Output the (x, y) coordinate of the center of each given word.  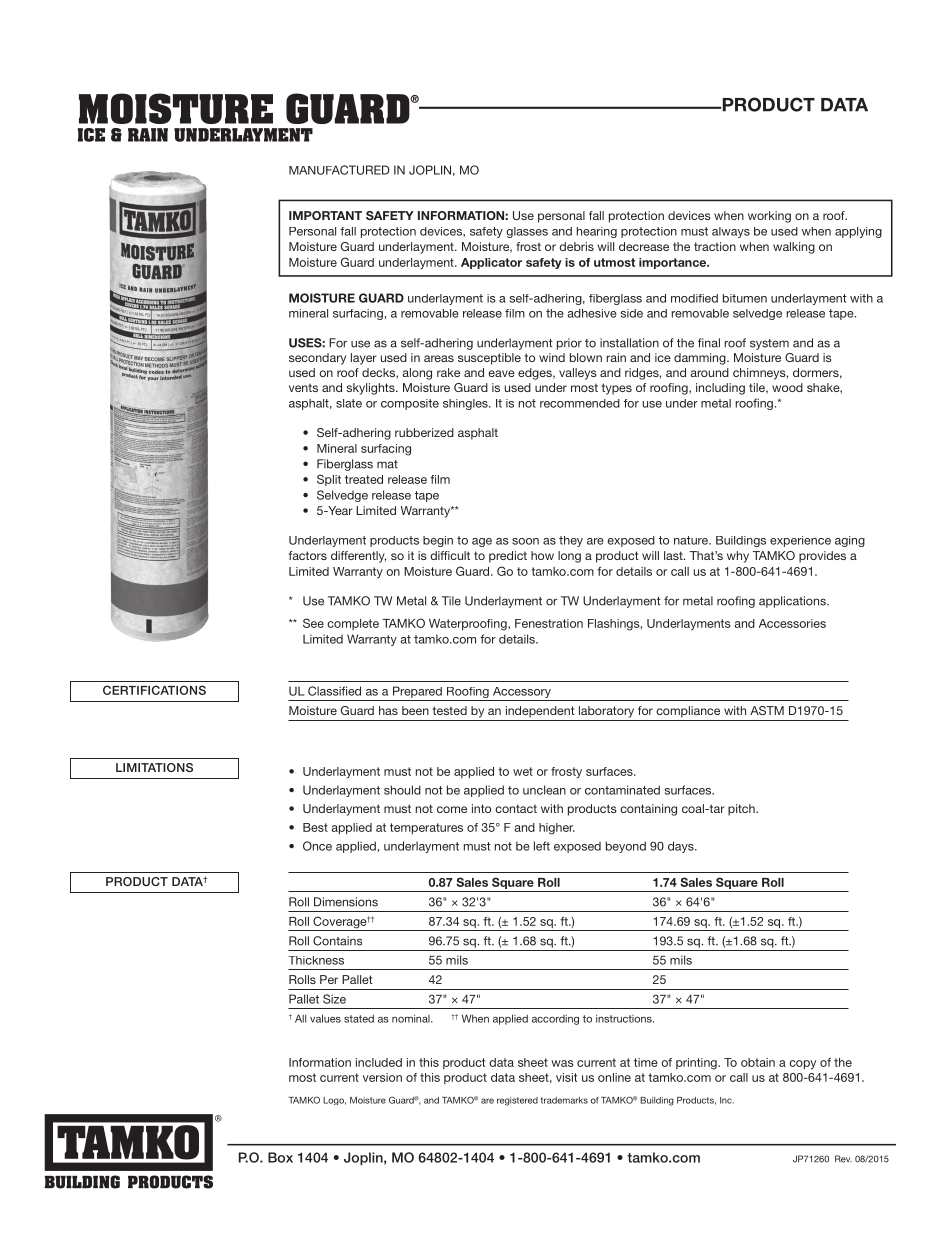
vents (303, 388)
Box (280, 1157)
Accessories (792, 623)
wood (787, 387)
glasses (527, 232)
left (542, 846)
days (682, 847)
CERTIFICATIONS (154, 690)
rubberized (424, 432)
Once (317, 846)
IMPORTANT (325, 215)
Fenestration (549, 623)
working (769, 217)
